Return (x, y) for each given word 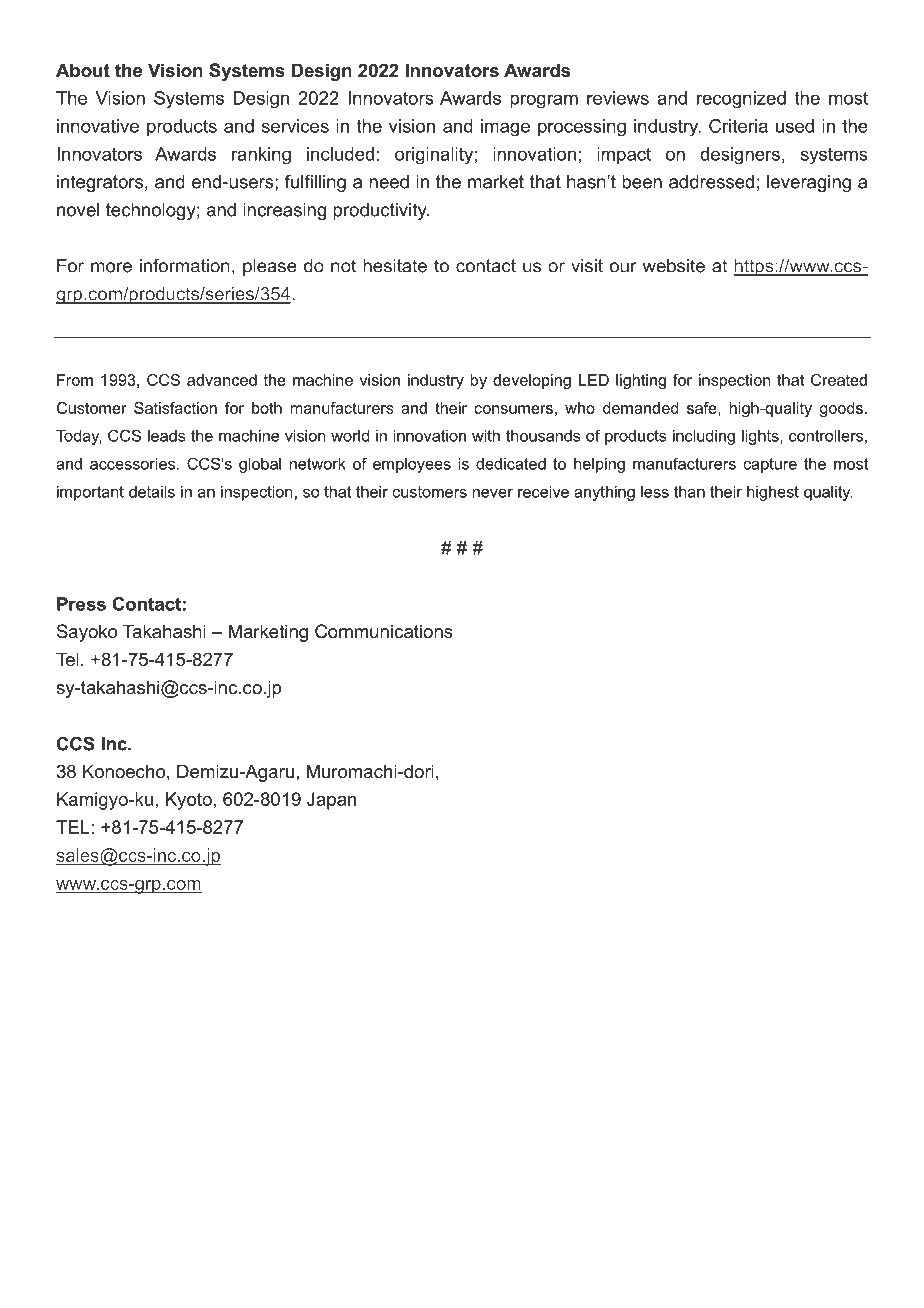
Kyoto (189, 801)
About (83, 70)
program (544, 101)
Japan (331, 801)
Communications (384, 631)
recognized (741, 99)
